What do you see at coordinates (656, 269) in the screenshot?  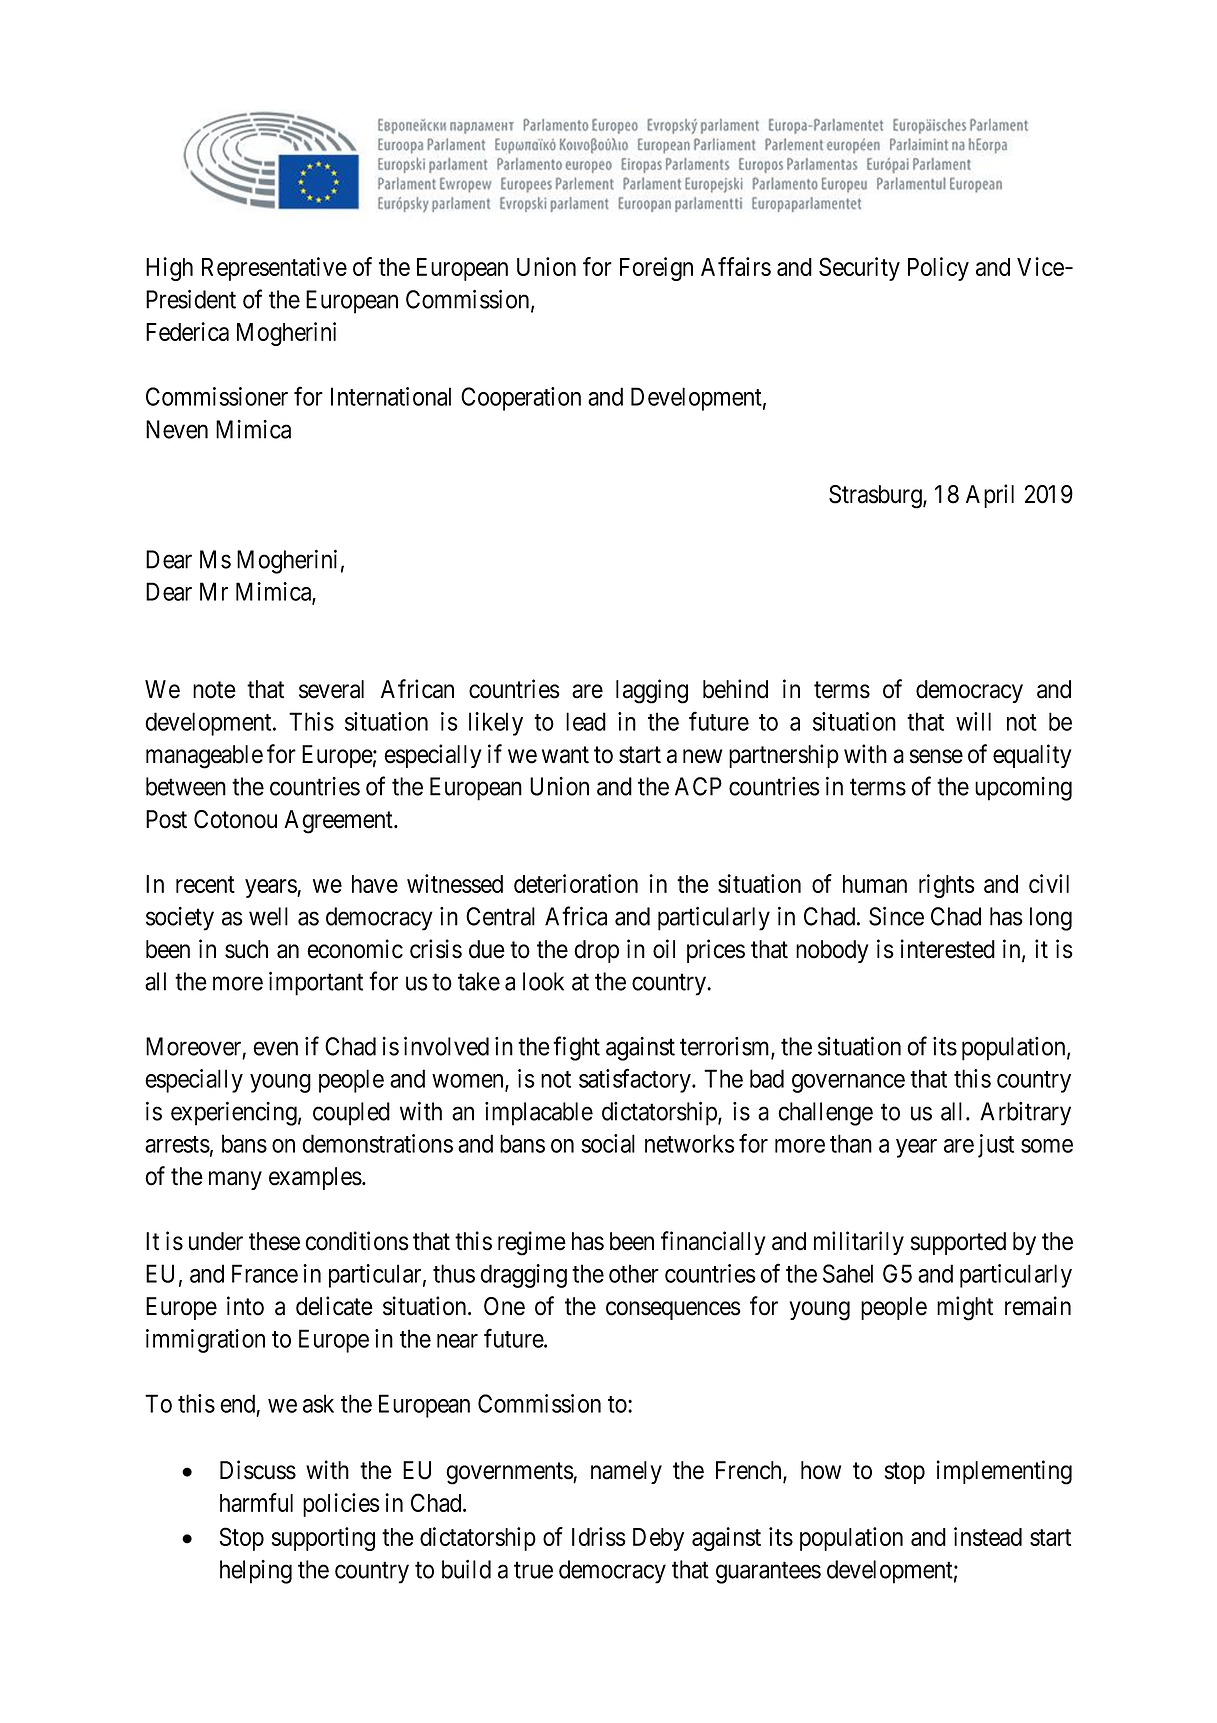 I see `Foreign` at bounding box center [656, 269].
